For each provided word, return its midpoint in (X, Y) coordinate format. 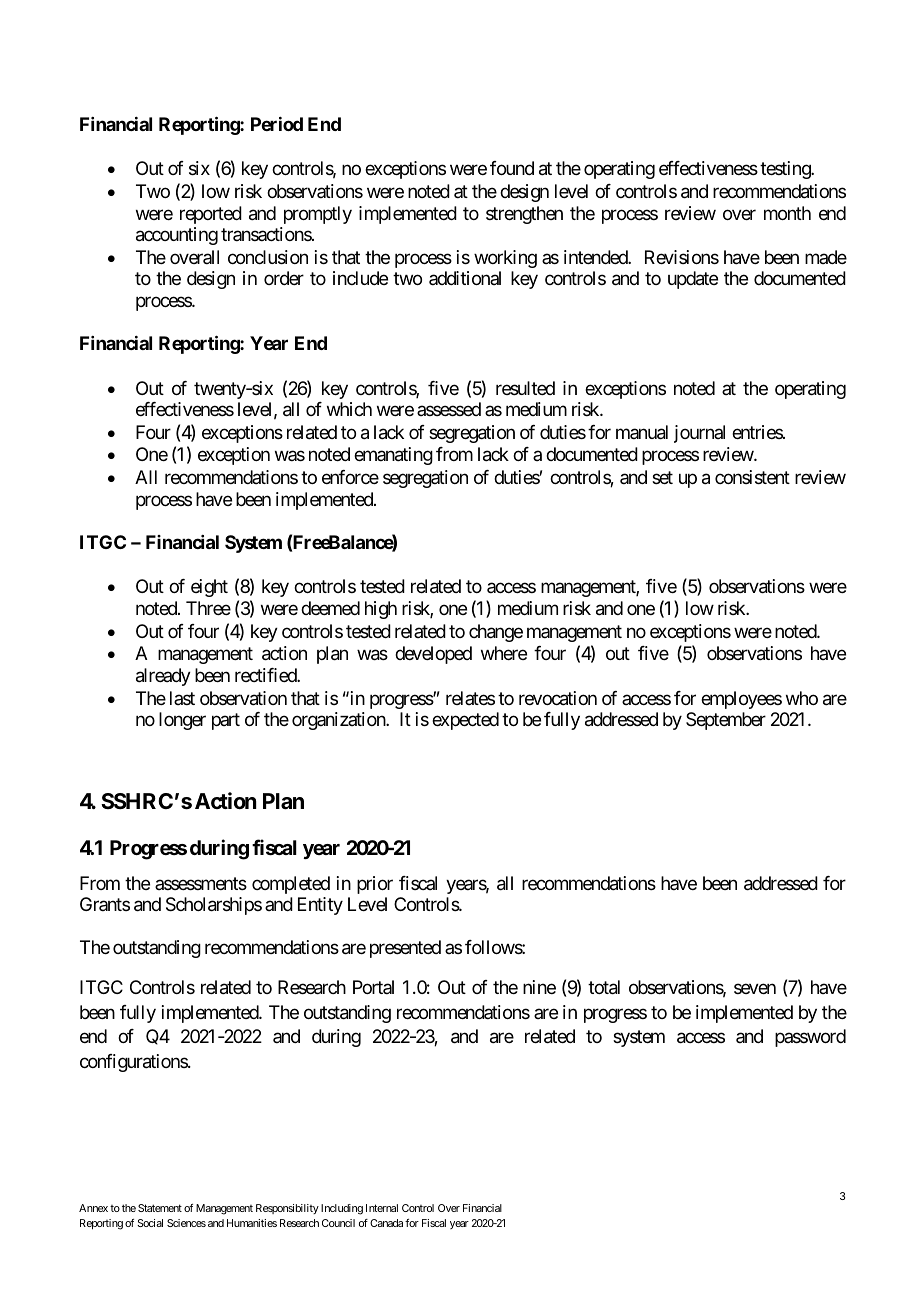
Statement (160, 1208)
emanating (393, 456)
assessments (201, 883)
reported (211, 215)
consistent (752, 477)
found (512, 168)
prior (375, 885)
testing (786, 170)
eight (209, 588)
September (726, 721)
